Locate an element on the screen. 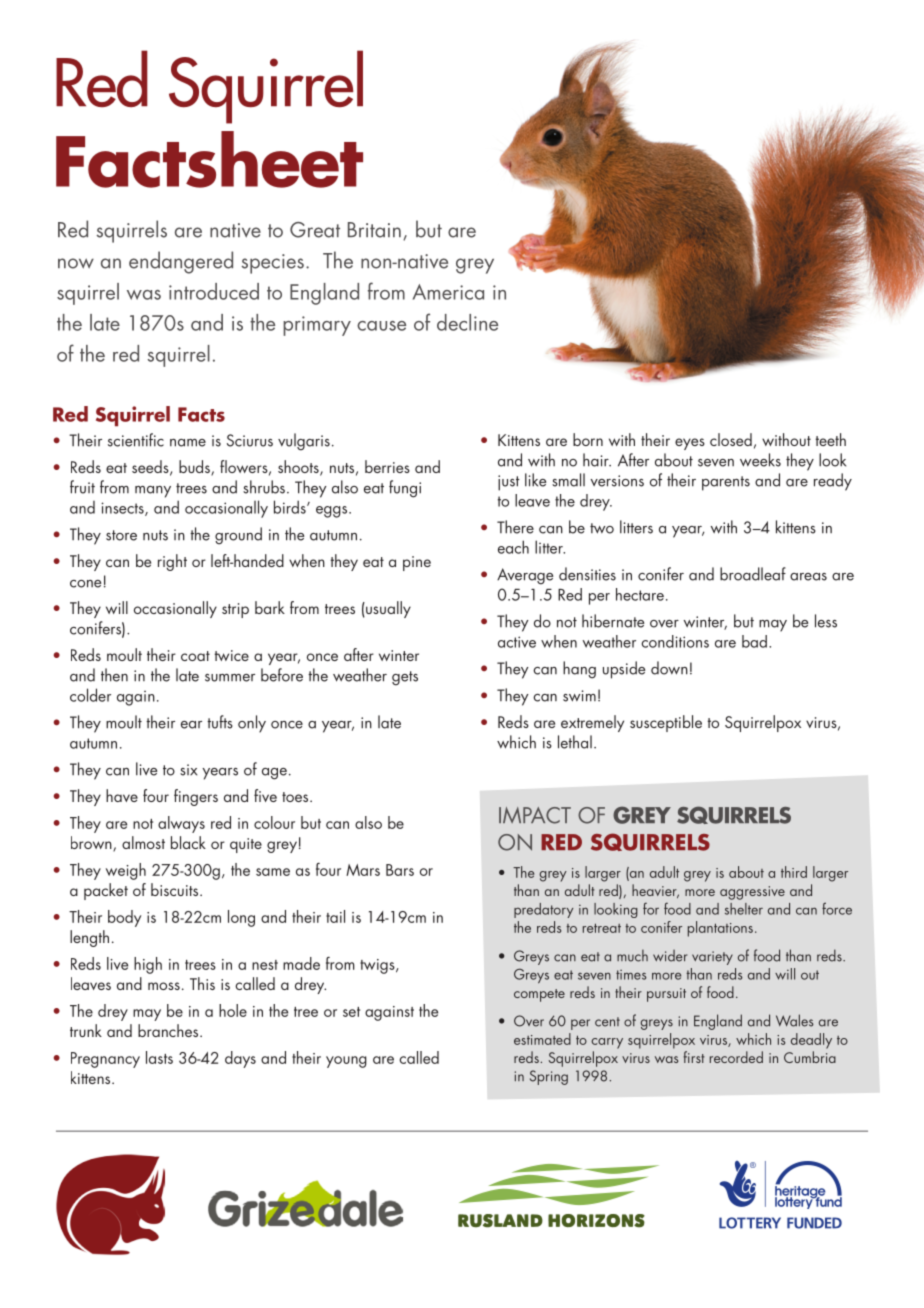 This screenshot has height=1308, width=924. Bars is located at coordinates (400, 870).
